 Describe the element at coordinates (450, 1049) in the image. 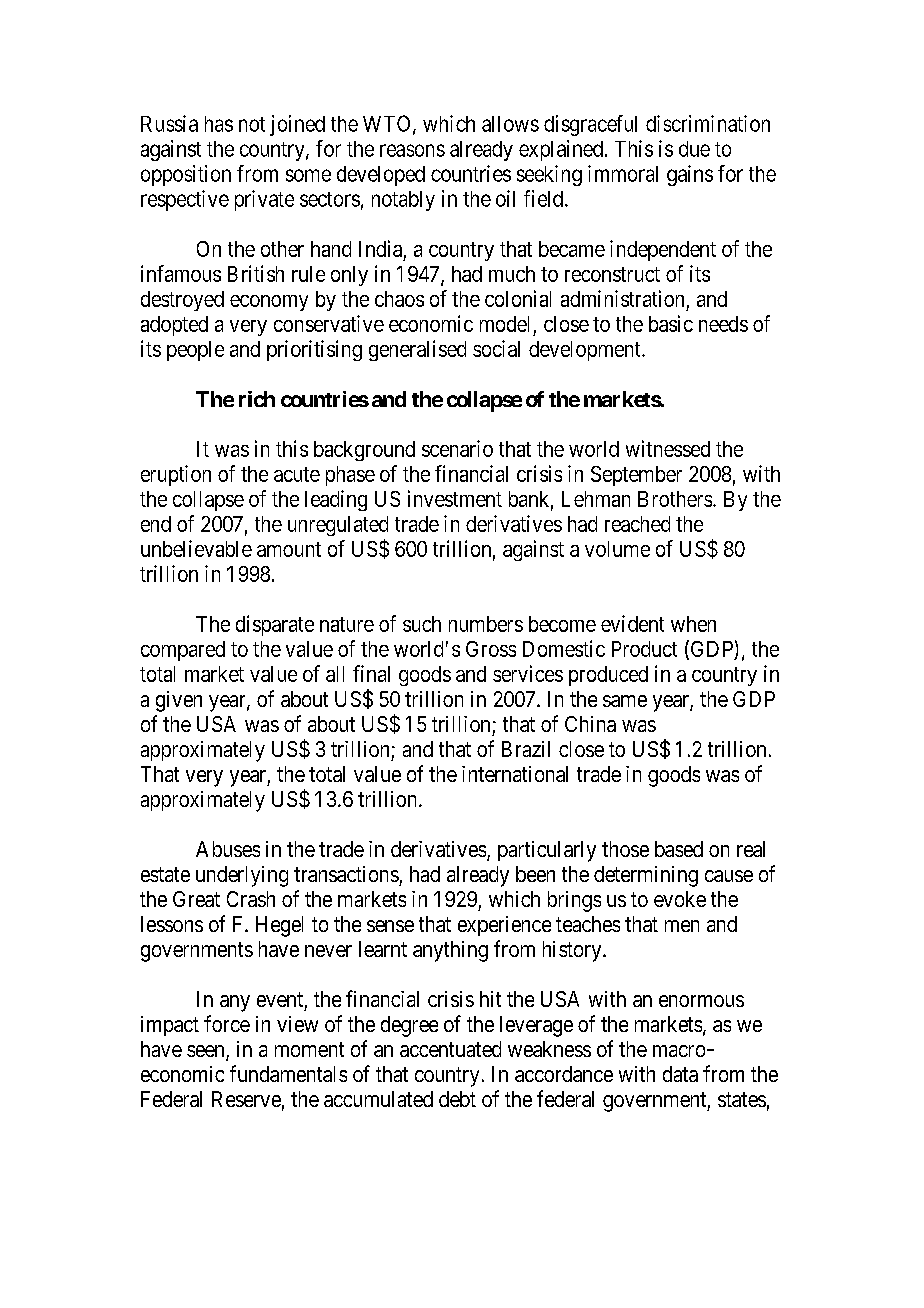

I see `accentuated` at that location.
